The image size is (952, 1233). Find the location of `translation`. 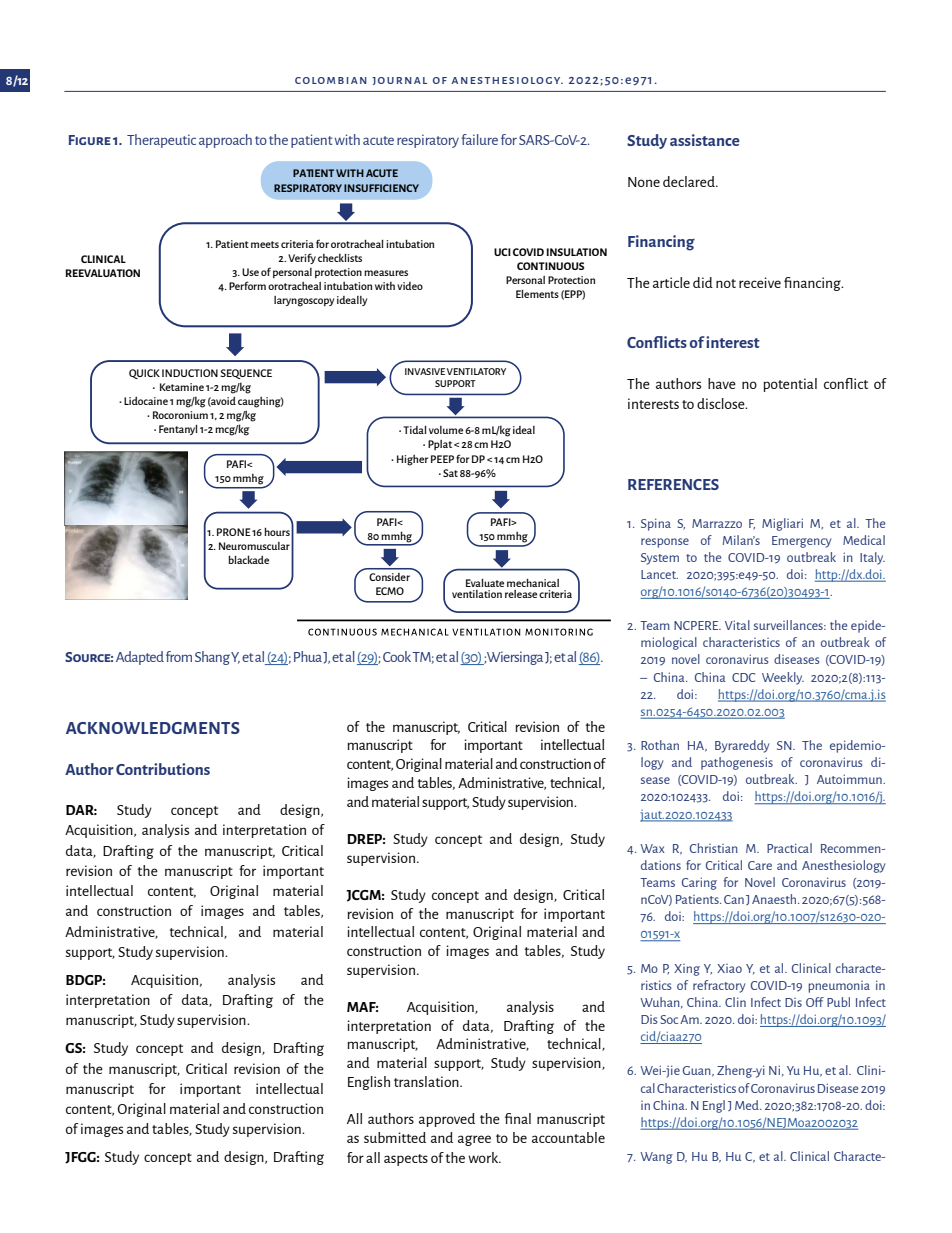

translation is located at coordinates (427, 1081).
